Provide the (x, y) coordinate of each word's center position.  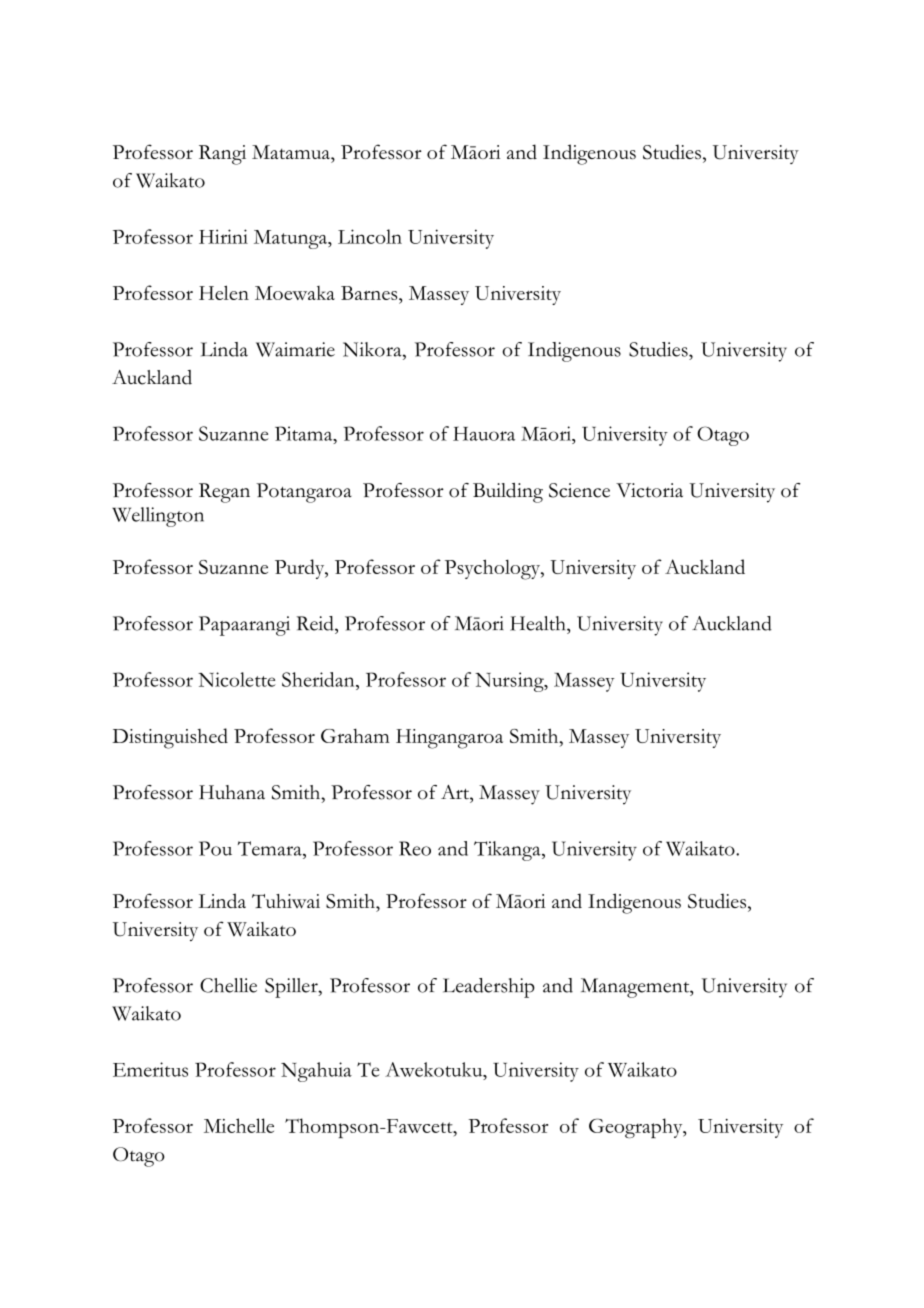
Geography (637, 1128)
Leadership (489, 988)
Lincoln (370, 236)
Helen (224, 292)
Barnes (370, 293)
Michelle (239, 1125)
